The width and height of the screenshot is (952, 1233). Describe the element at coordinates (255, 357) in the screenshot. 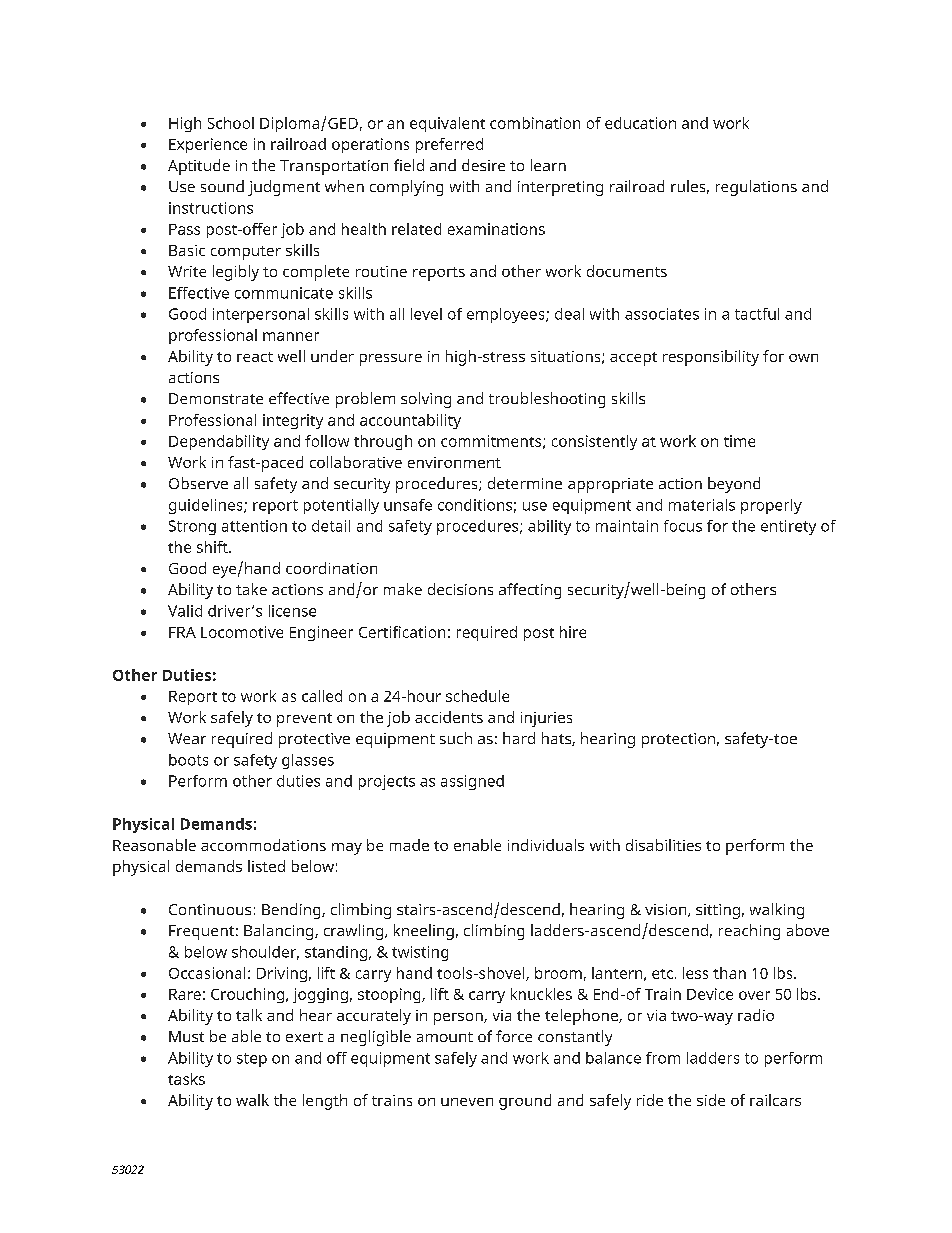

I see `react` at that location.
